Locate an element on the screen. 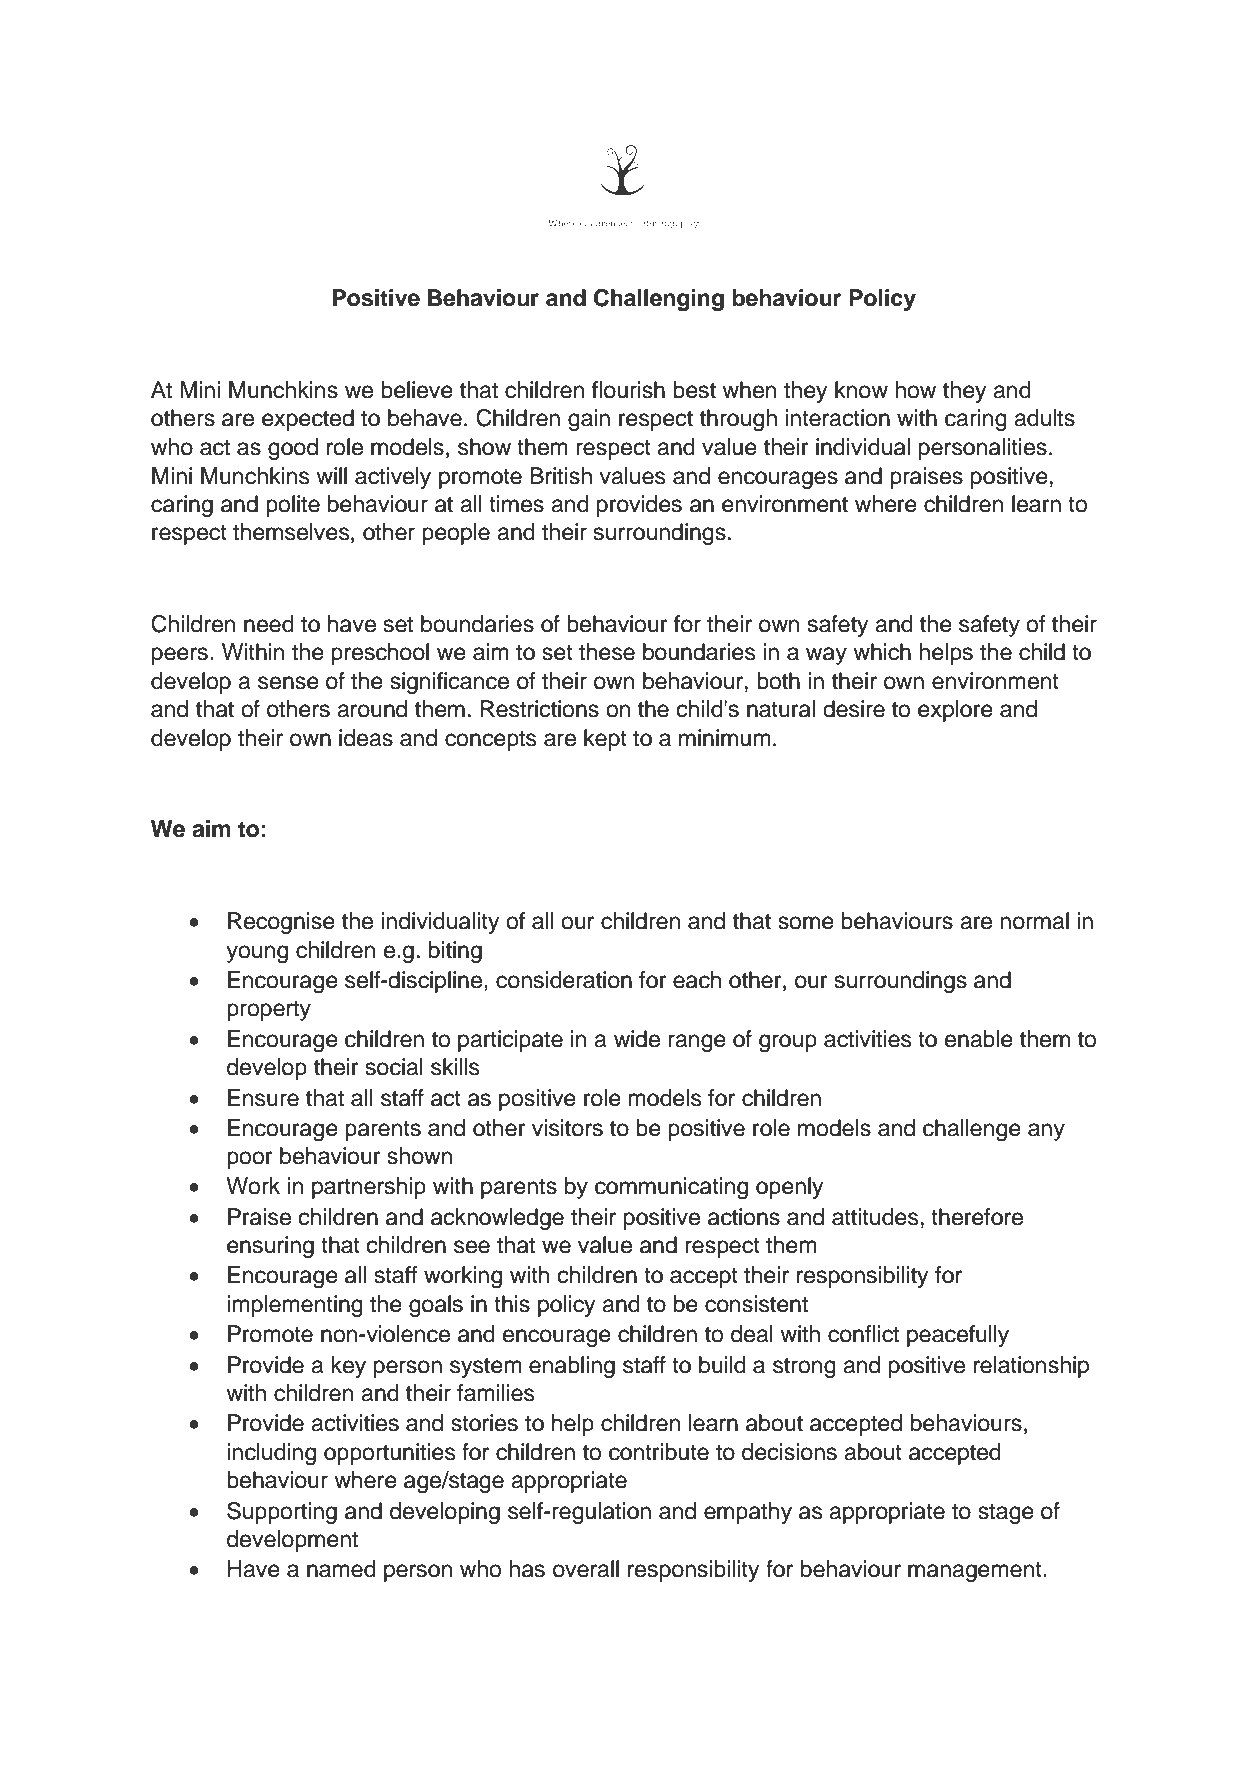  challenge is located at coordinates (972, 1130).
